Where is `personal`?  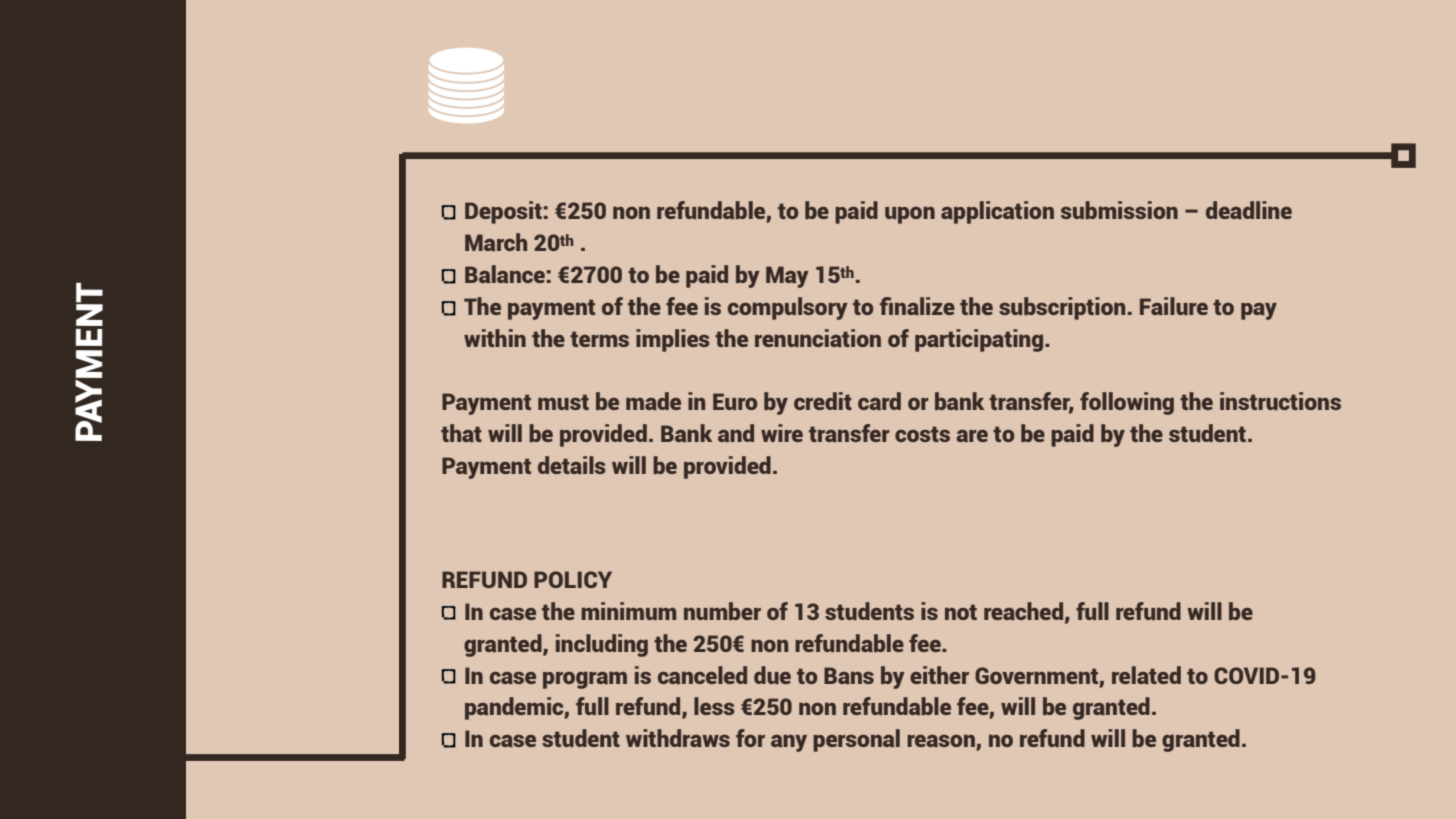
personal is located at coordinates (856, 740).
